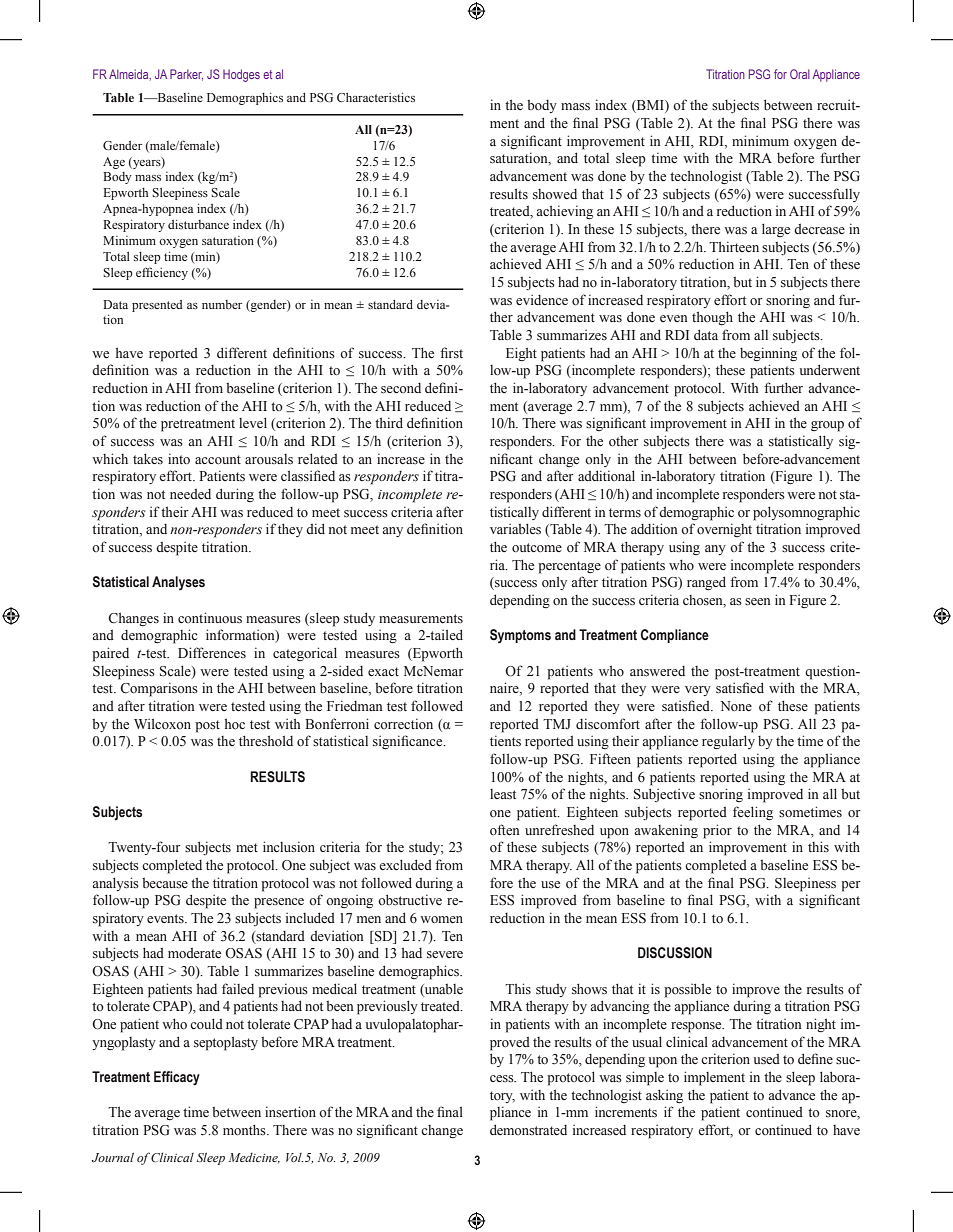 The width and height of the document is (953, 1232). I want to click on continuous, so click(210, 618).
